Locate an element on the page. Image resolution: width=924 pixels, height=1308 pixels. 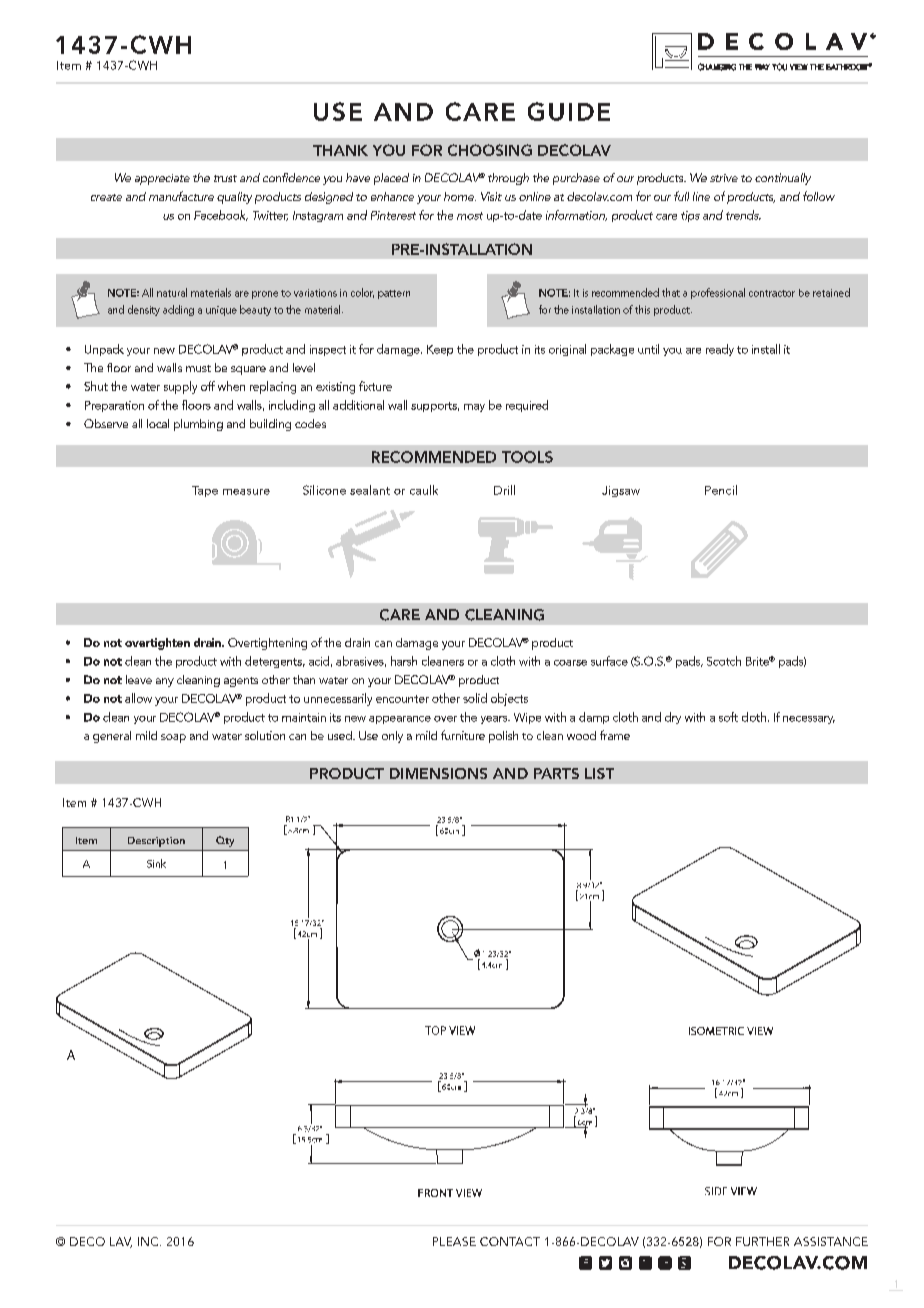
Sink is located at coordinates (156, 863).
